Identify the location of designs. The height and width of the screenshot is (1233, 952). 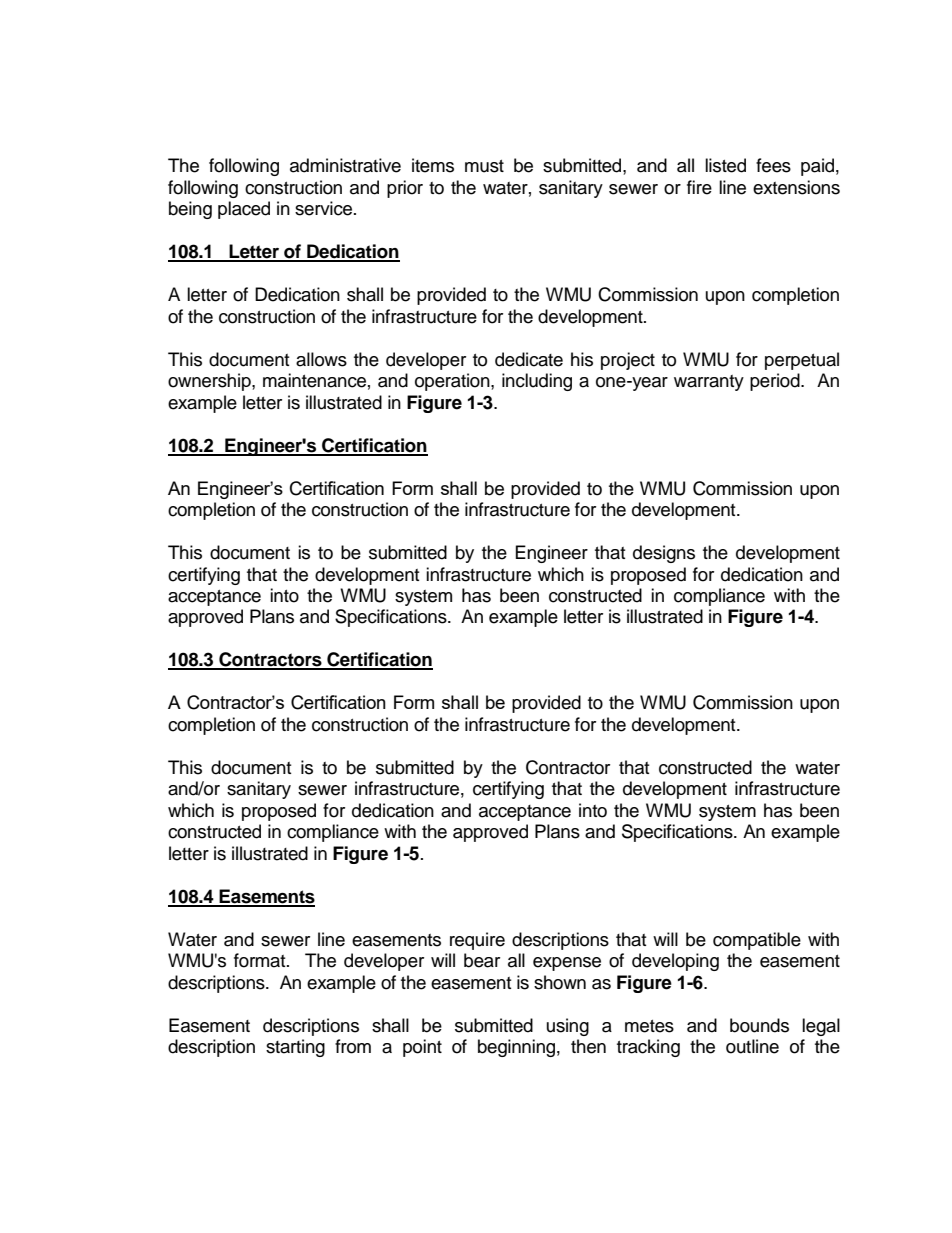
(664, 554).
